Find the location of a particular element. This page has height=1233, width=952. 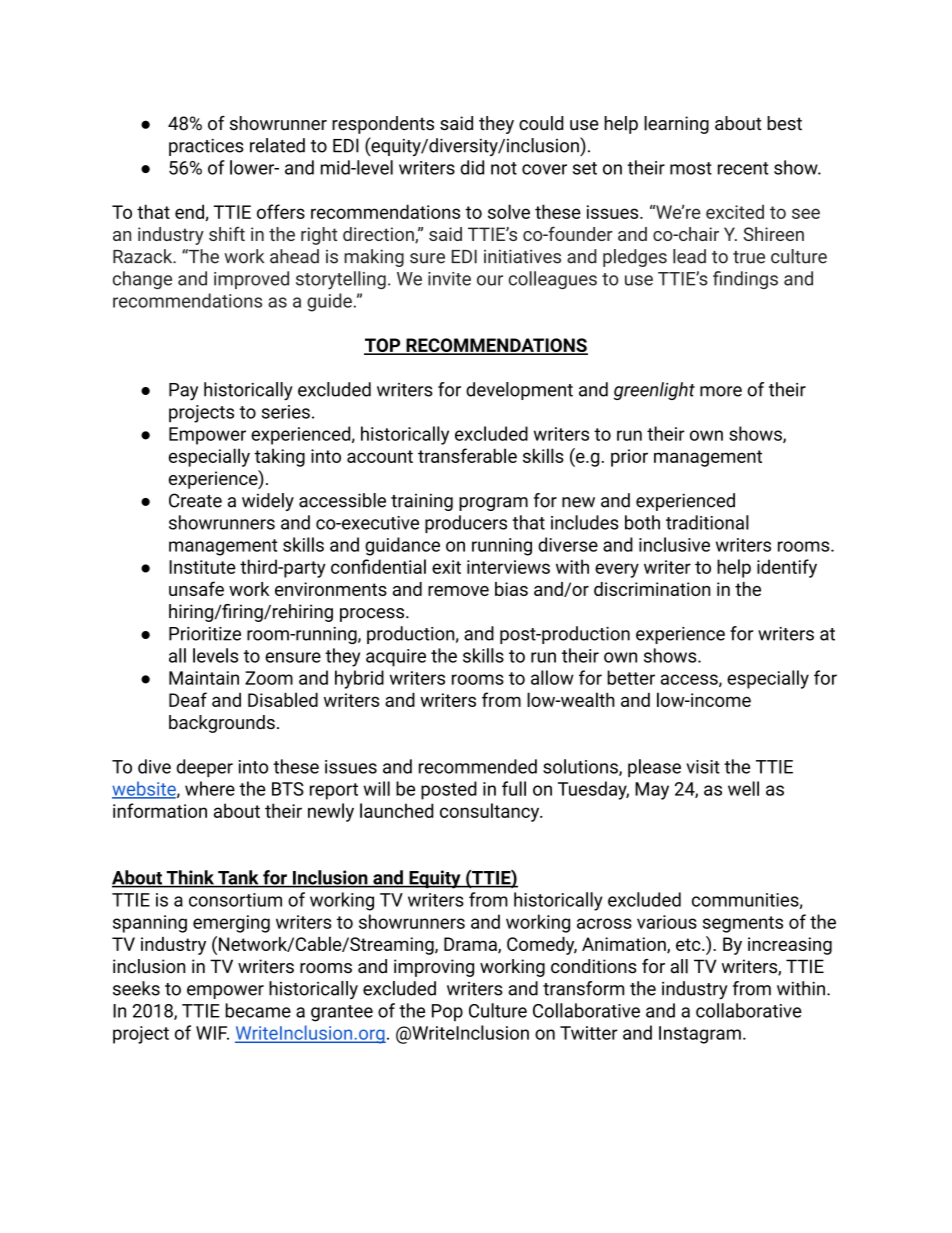

where is located at coordinates (210, 788).
